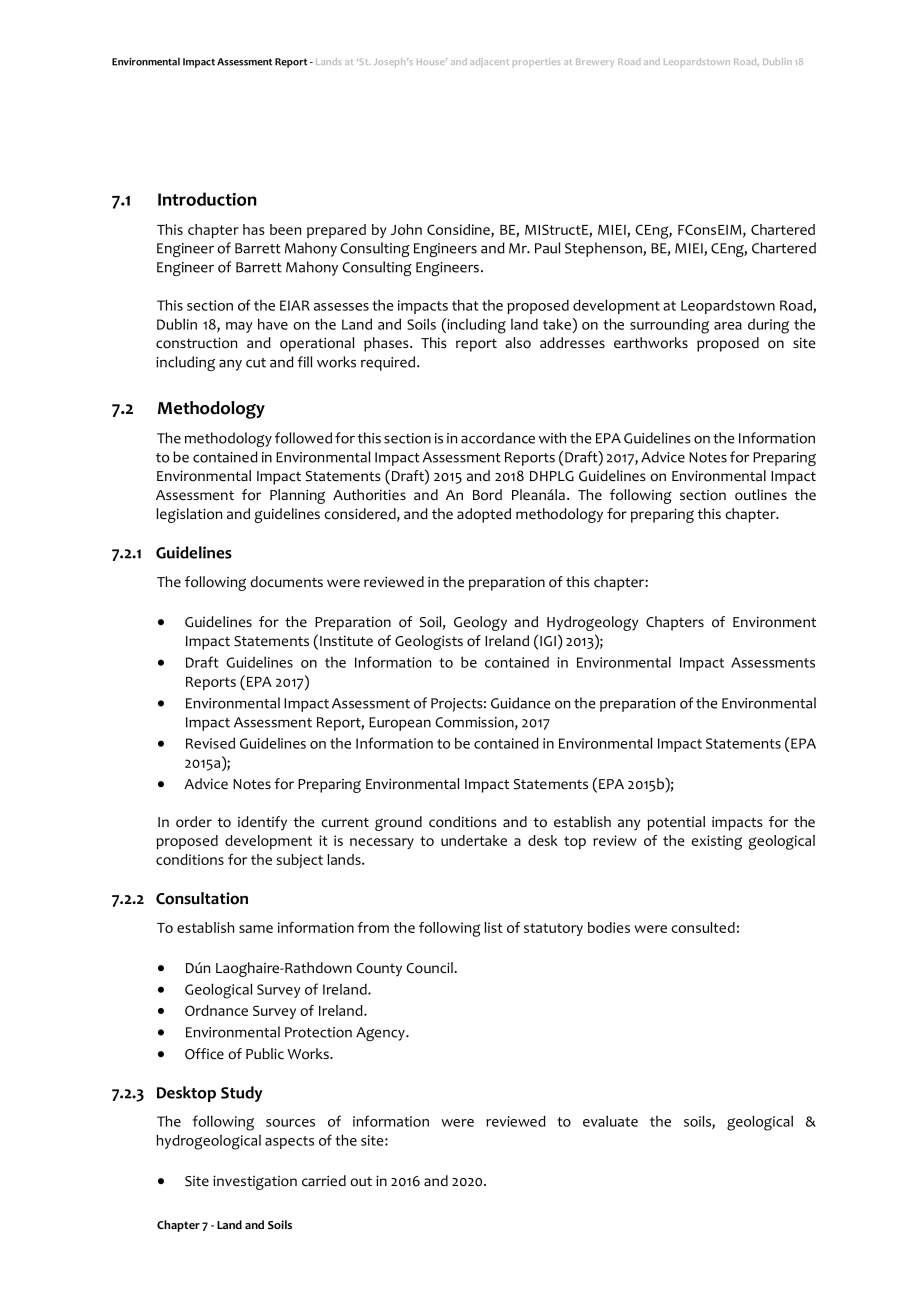 The image size is (924, 1308). Describe the element at coordinates (429, 642) in the screenshot. I see `Geologists` at that location.
